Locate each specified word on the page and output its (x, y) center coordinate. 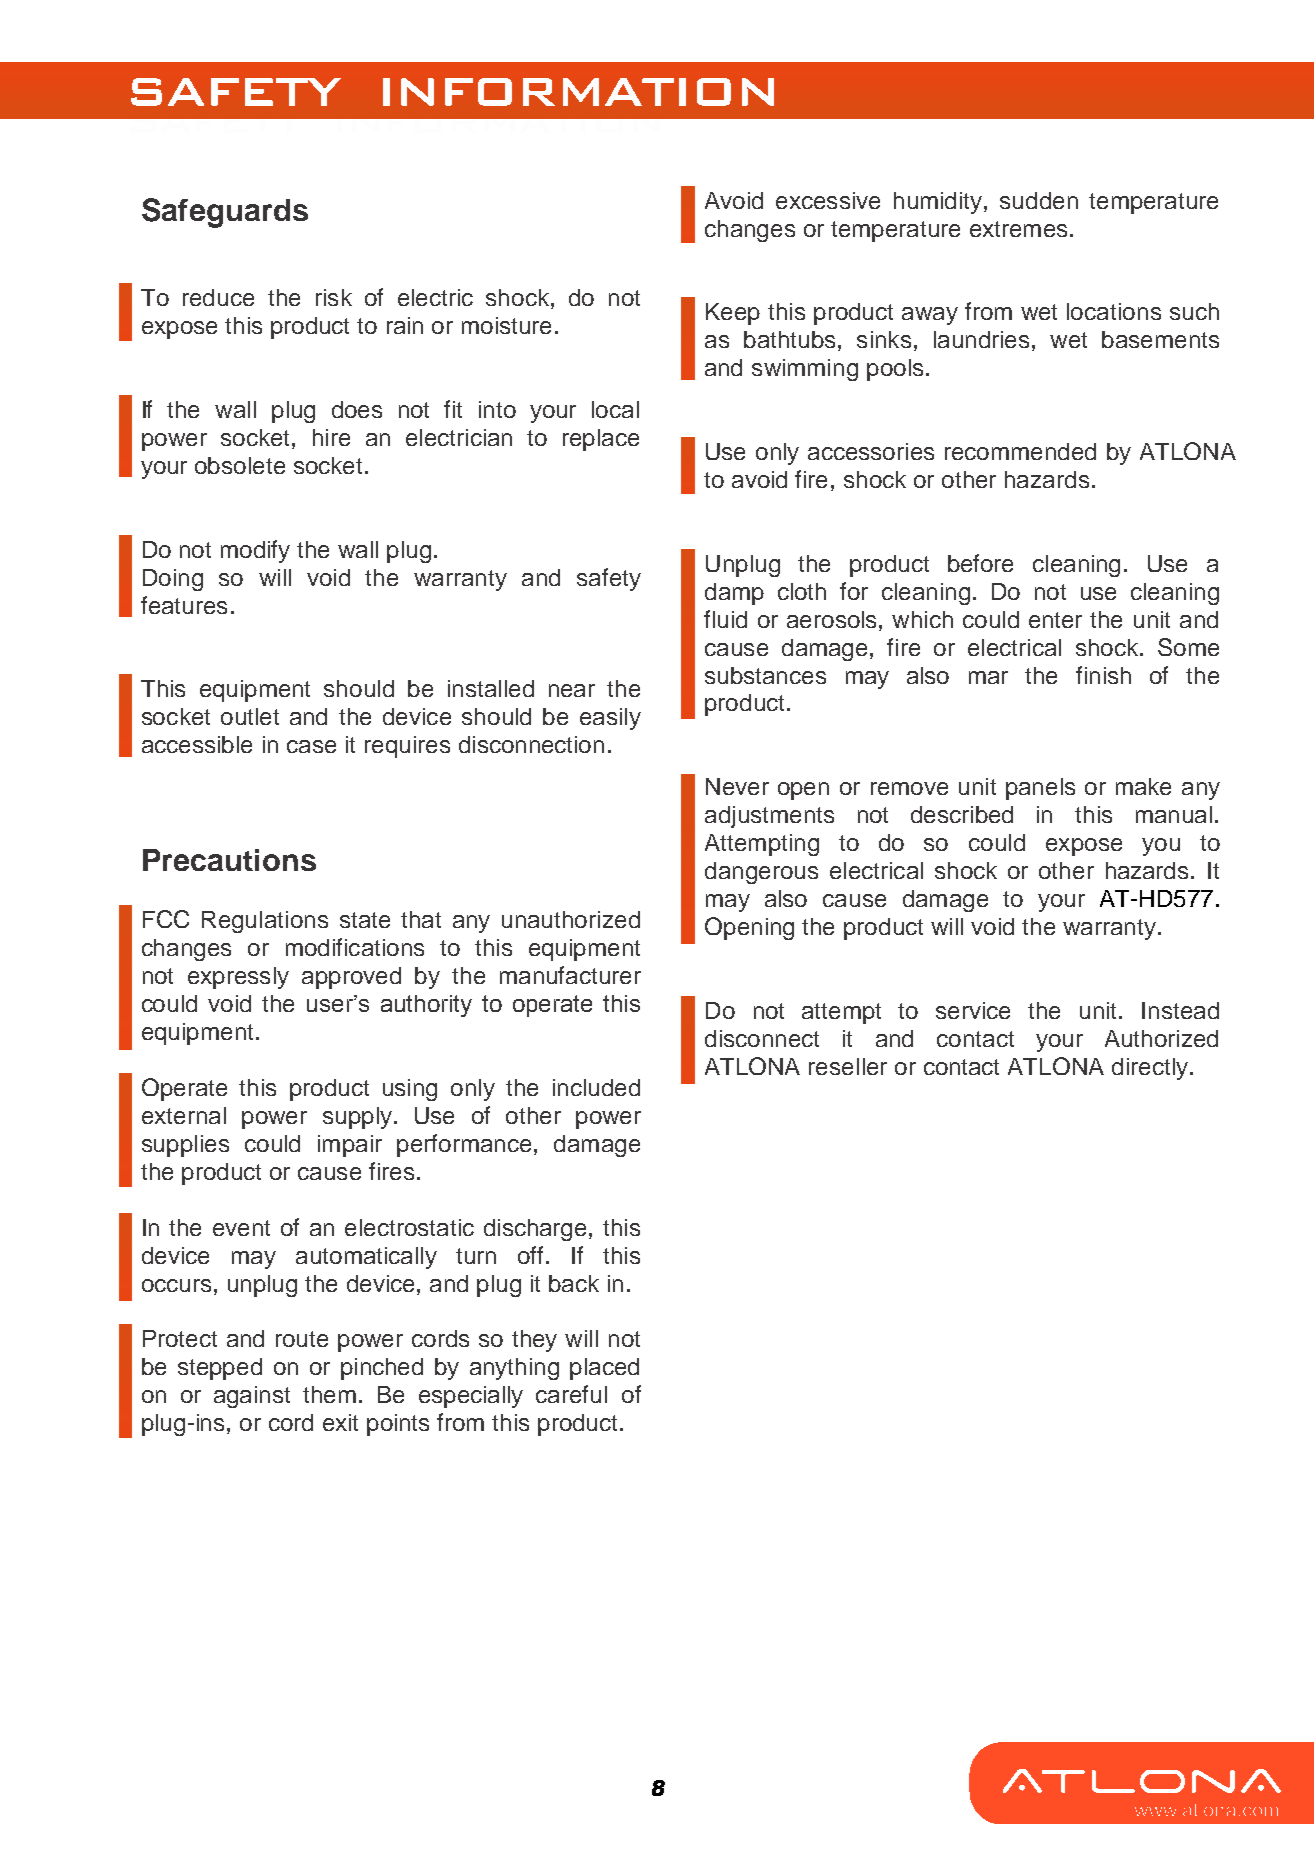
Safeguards (225, 213)
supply (357, 1118)
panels (1040, 789)
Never (737, 786)
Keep (733, 314)
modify (255, 551)
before (980, 563)
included (596, 1087)
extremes (1018, 229)
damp (734, 594)
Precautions (229, 860)
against (252, 1397)
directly (1150, 1069)
